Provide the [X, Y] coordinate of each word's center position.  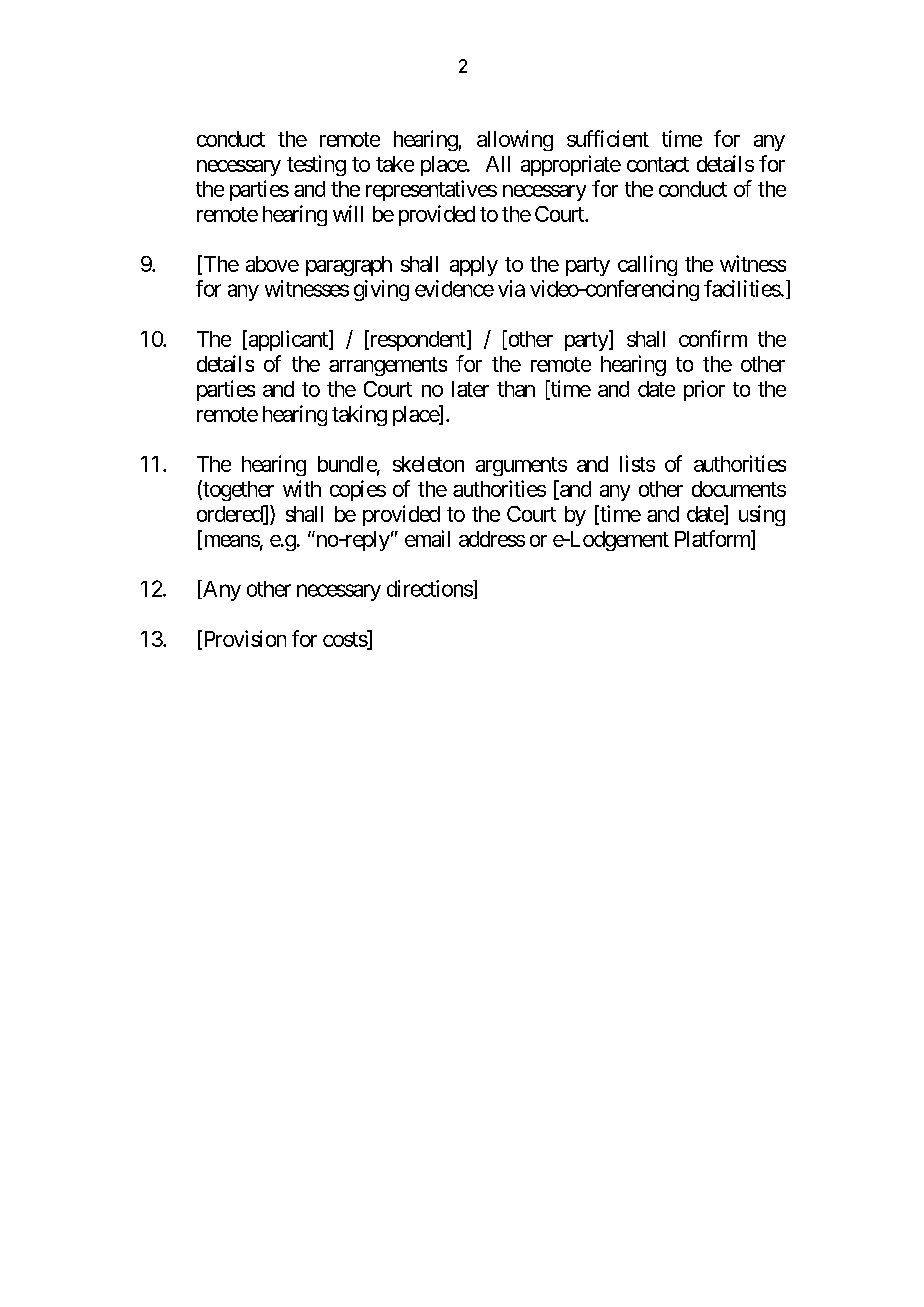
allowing [515, 140]
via [511, 288]
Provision [243, 639]
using [762, 515]
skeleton [428, 464]
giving [381, 290]
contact [658, 164]
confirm [713, 338]
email [427, 538]
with [302, 488]
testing [316, 165]
